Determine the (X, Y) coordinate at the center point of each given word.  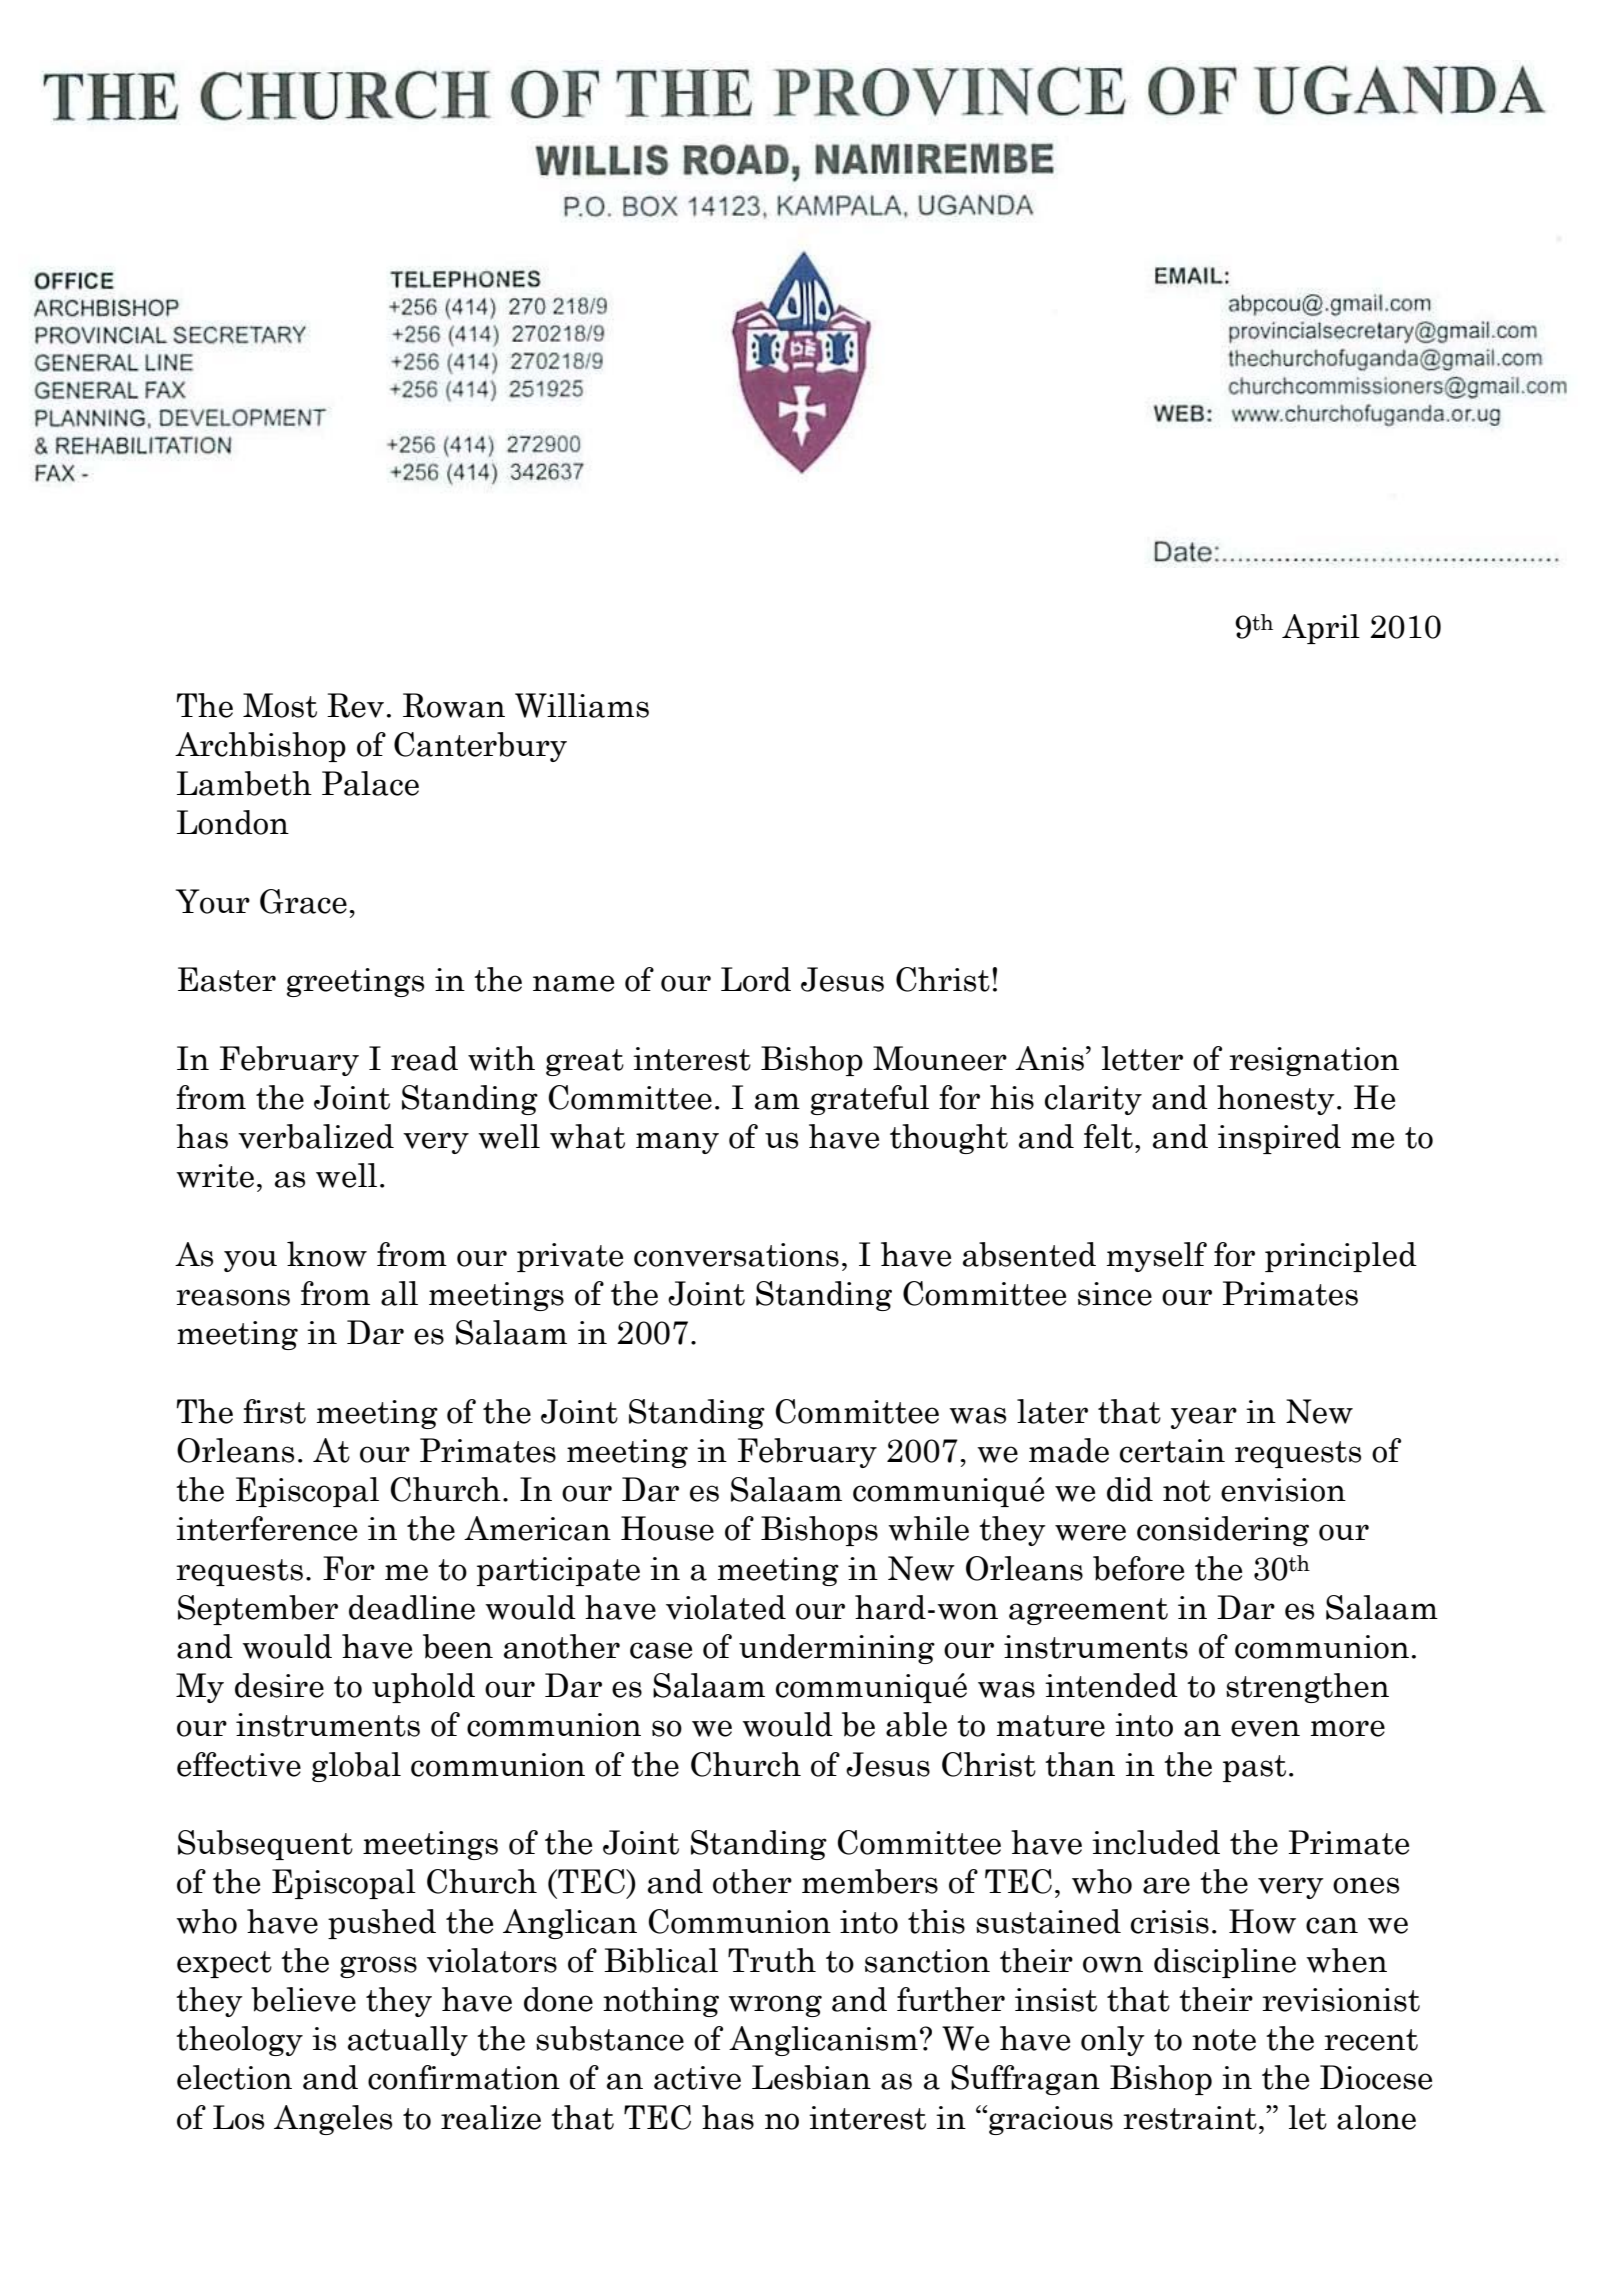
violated (726, 1607)
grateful (870, 1100)
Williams (582, 705)
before (1138, 1568)
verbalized (316, 1136)
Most (280, 705)
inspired (1279, 1139)
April (1321, 629)
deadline (412, 1607)
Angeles (333, 2120)
